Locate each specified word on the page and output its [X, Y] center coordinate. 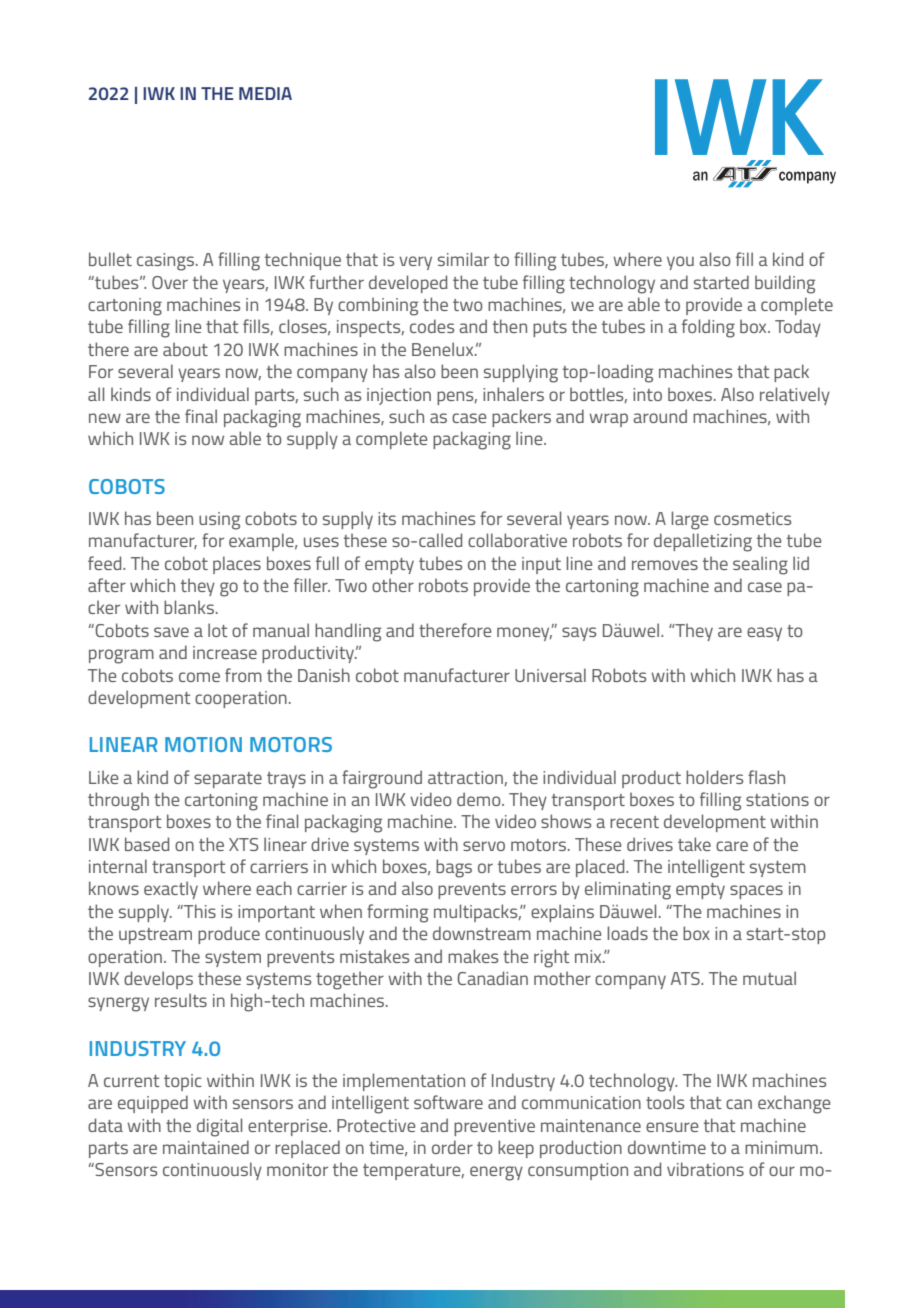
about [185, 349]
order [452, 1147]
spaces [756, 892]
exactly [171, 890]
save [171, 632]
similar [463, 259]
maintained [206, 1147]
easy [764, 634]
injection [399, 396]
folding [708, 328]
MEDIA [265, 93]
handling [348, 632]
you [680, 263]
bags [454, 868]
